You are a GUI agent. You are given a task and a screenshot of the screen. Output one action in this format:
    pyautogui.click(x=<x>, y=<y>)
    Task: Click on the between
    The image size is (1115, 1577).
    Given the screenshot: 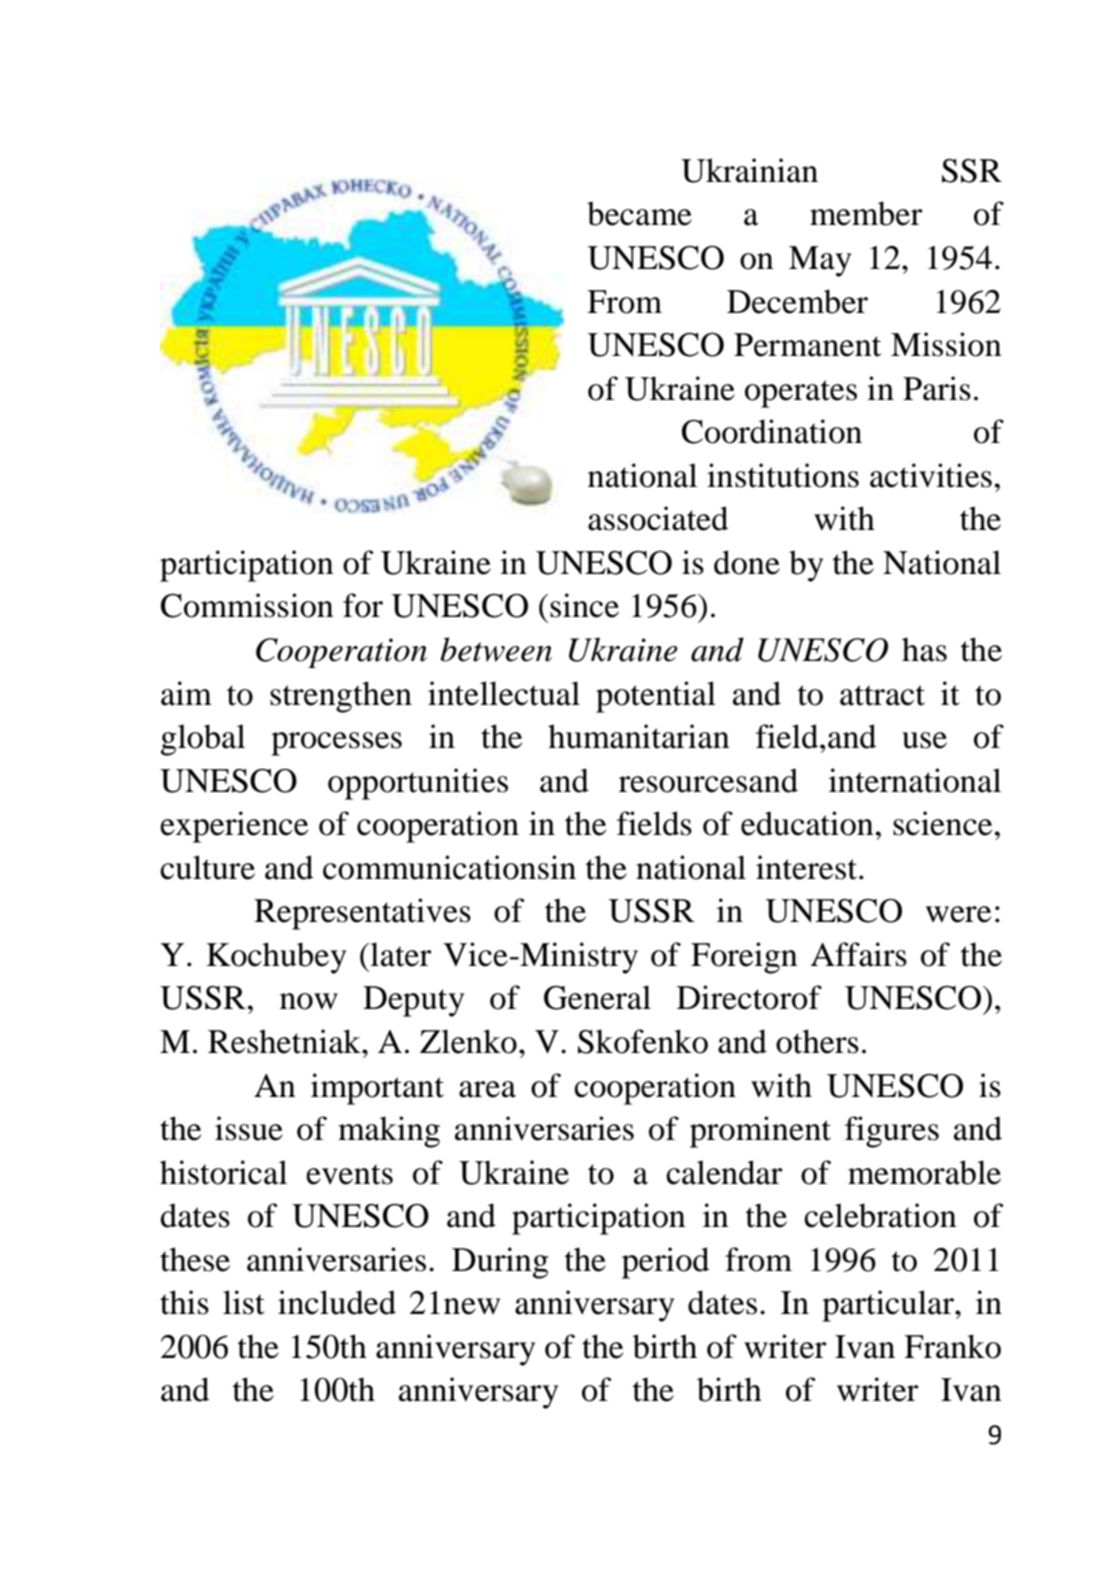 What is the action you would take?
    pyautogui.click(x=496, y=649)
